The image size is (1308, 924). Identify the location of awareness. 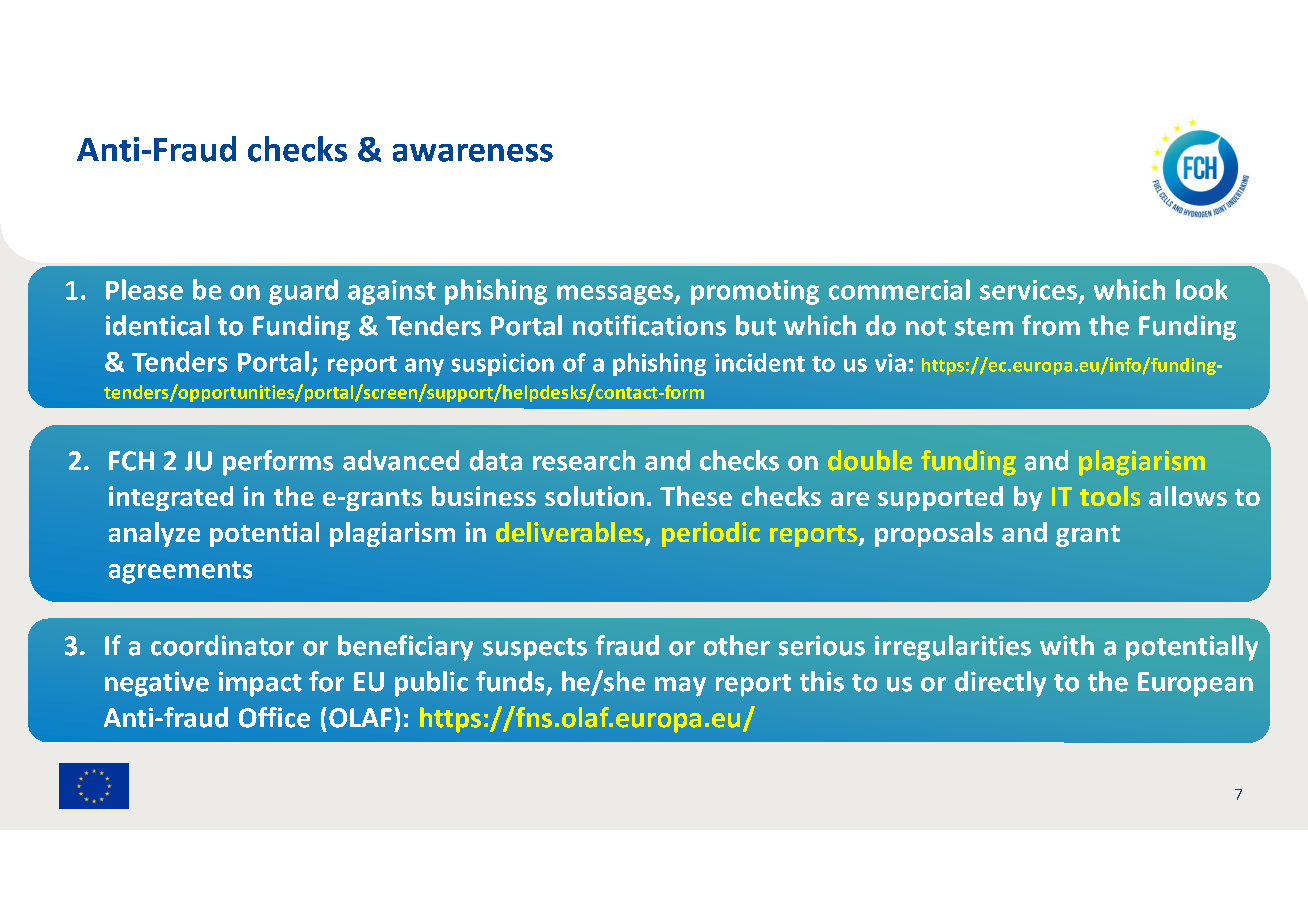
(473, 153).
